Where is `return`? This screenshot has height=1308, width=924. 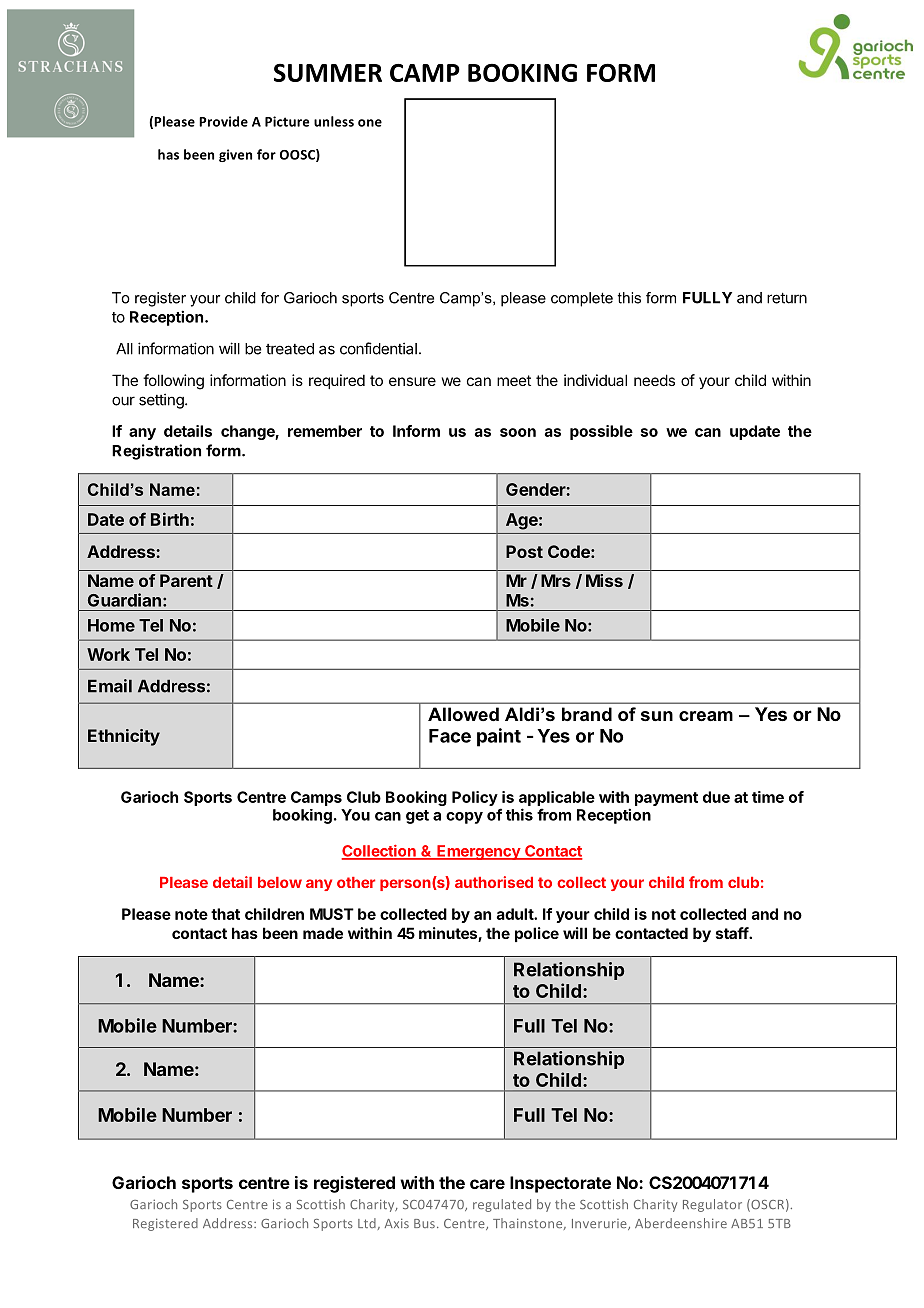
return is located at coordinates (787, 298).
